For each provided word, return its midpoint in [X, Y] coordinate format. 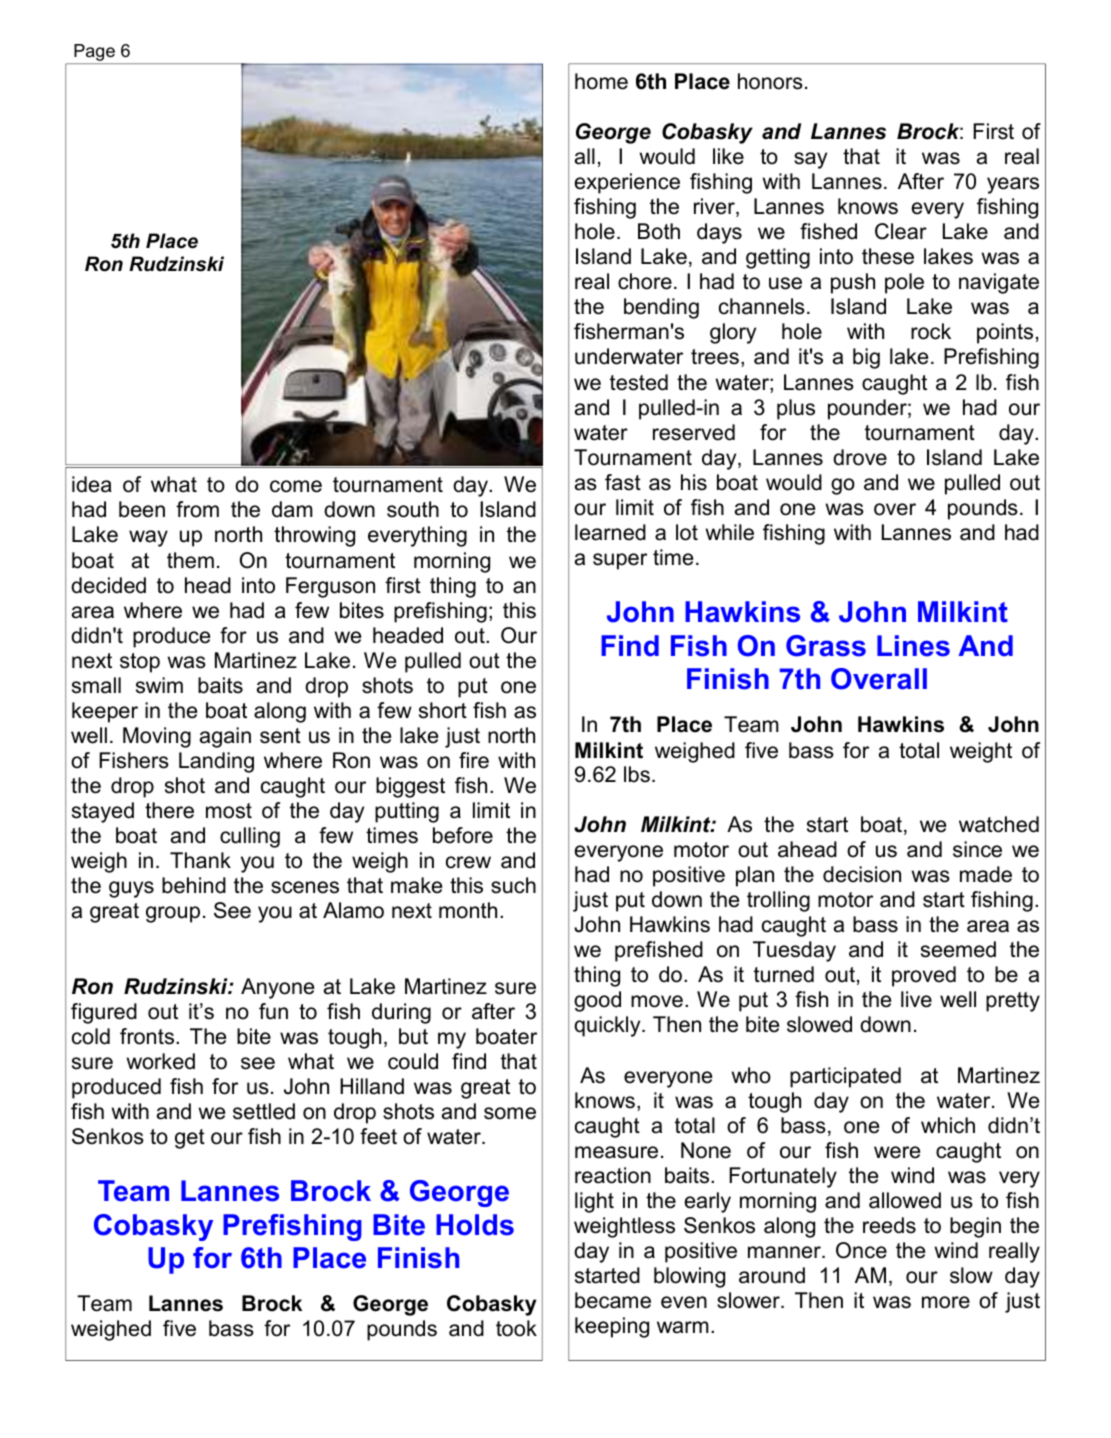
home [601, 81]
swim [159, 685]
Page [94, 52]
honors [770, 81]
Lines [913, 646]
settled [264, 1111]
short [443, 710]
